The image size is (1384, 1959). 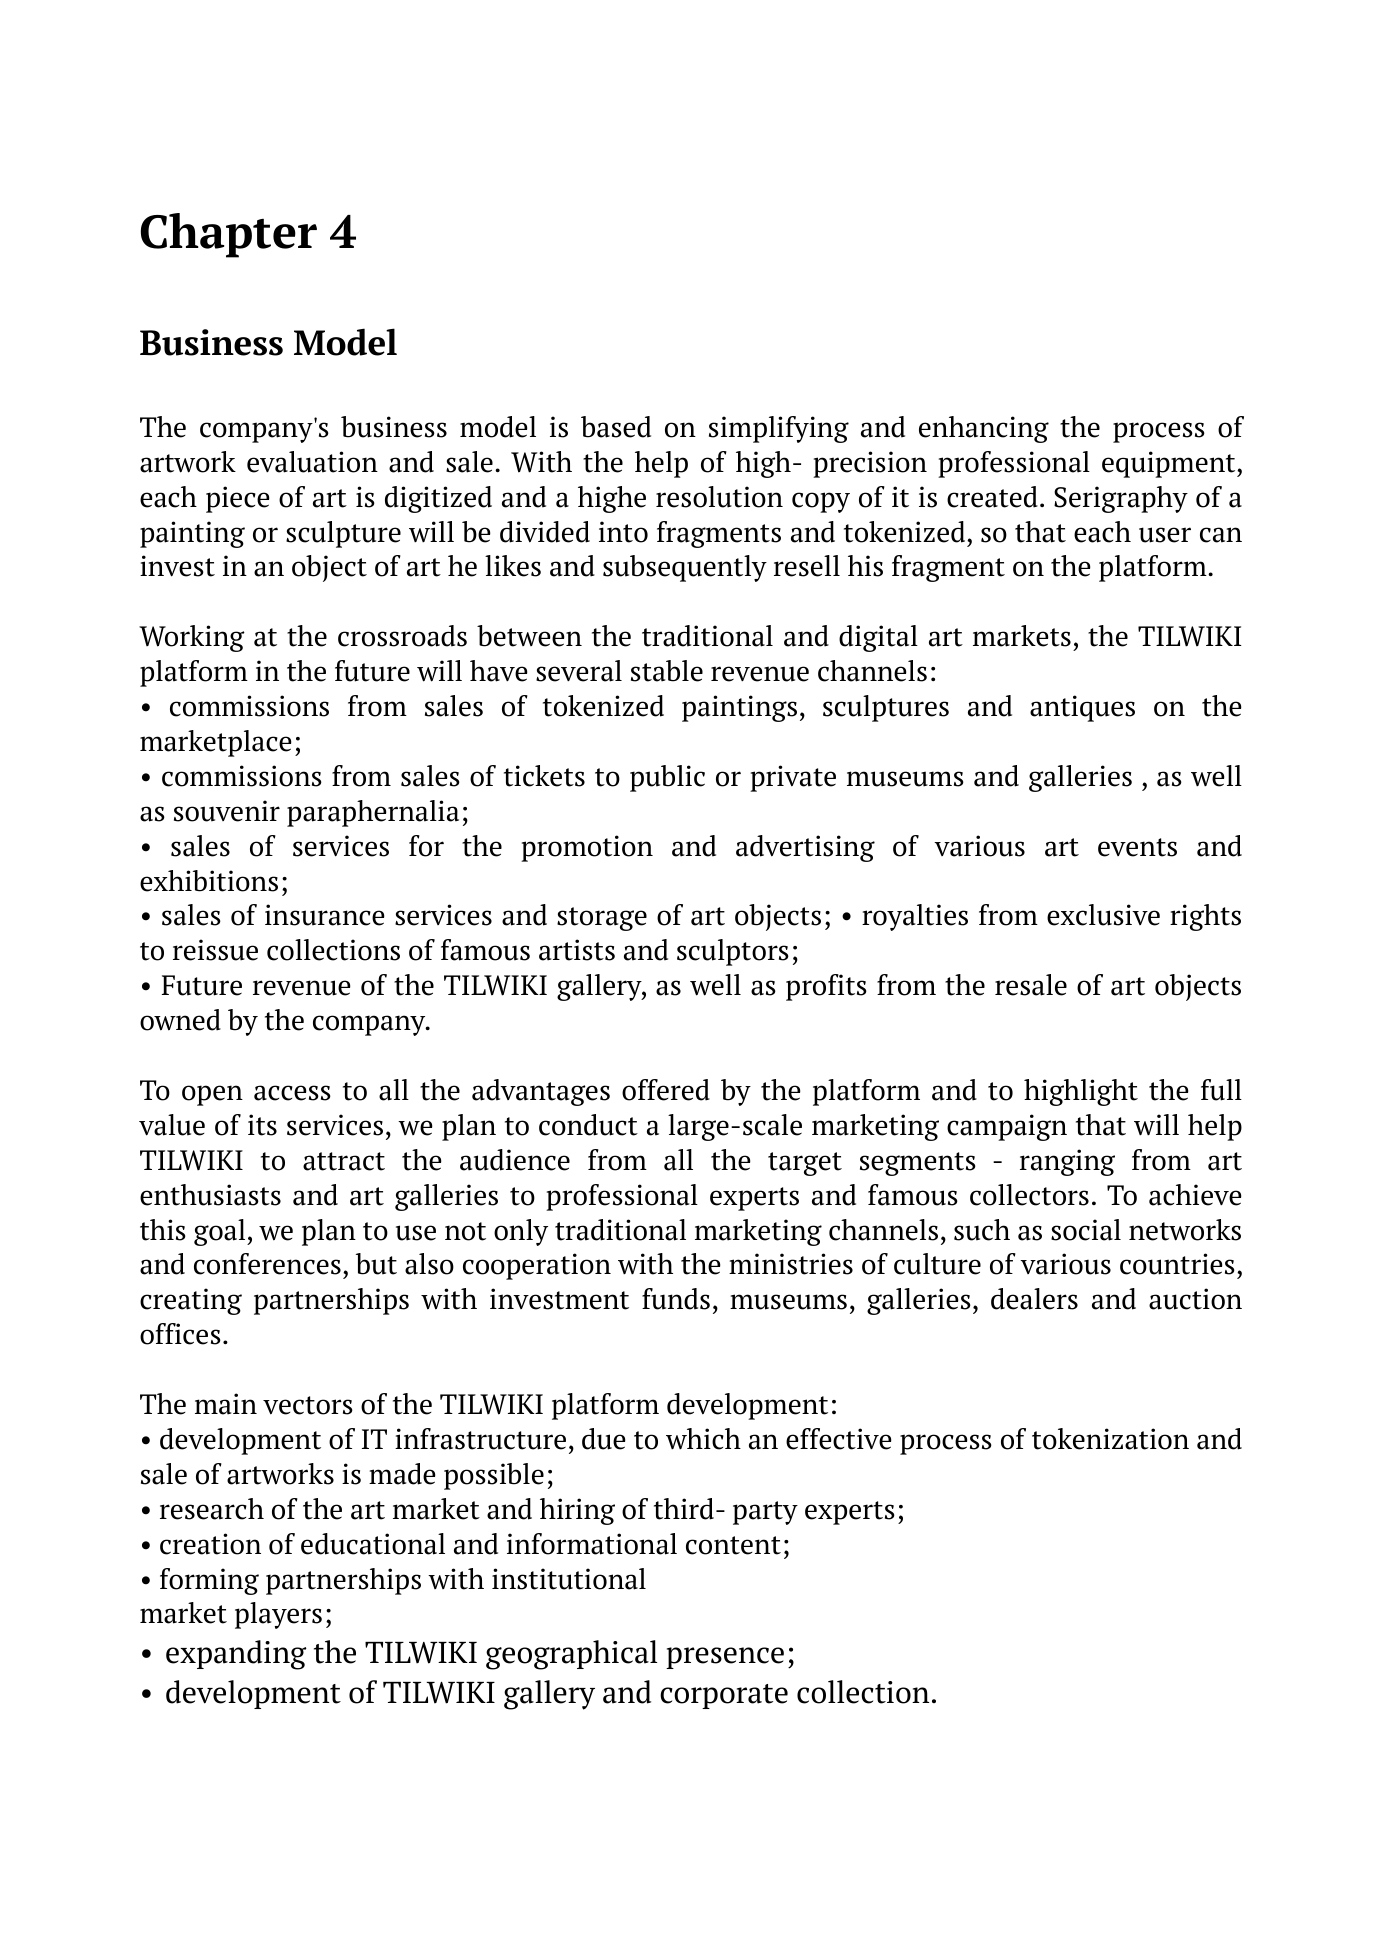 I want to click on Chapter, so click(x=229, y=235).
